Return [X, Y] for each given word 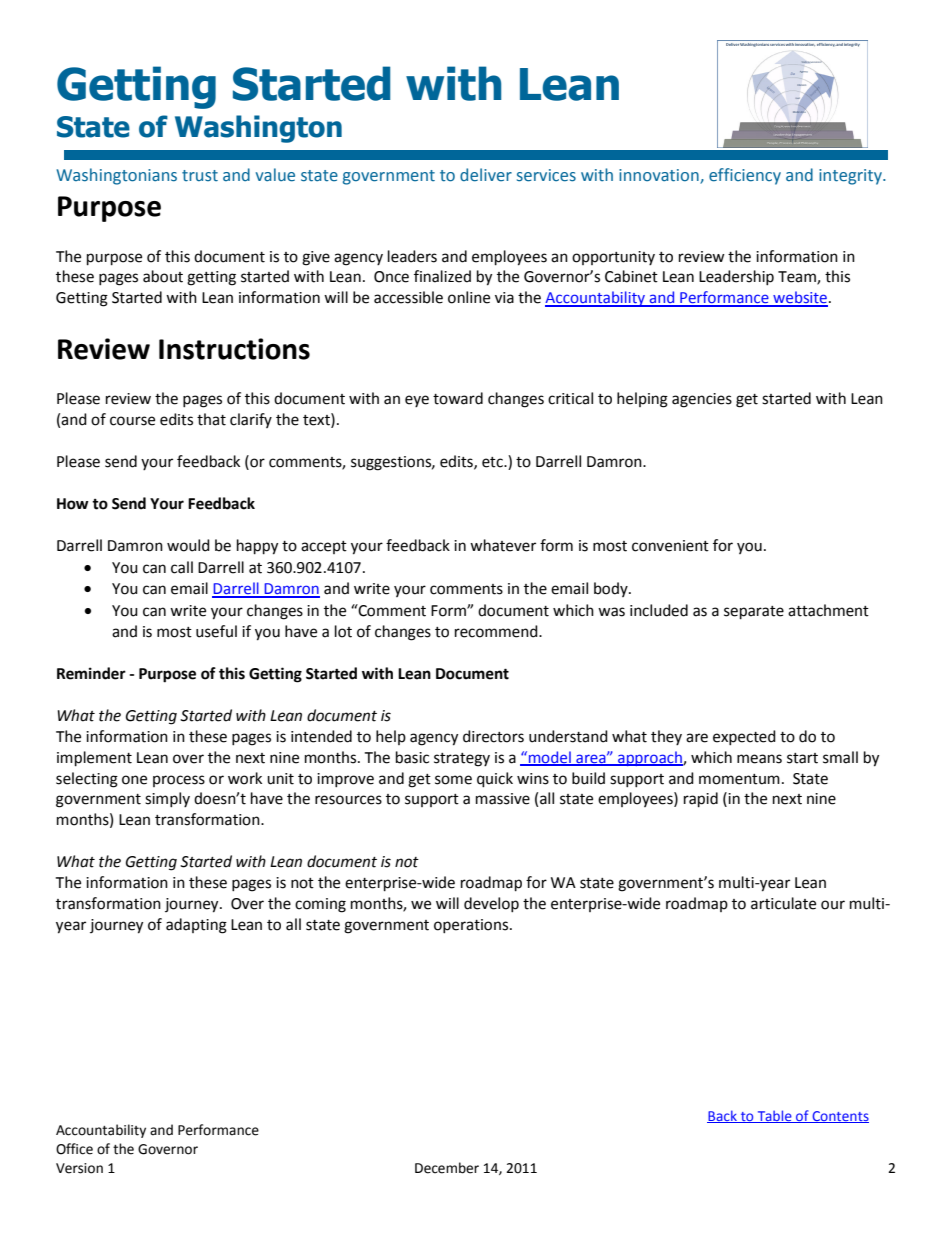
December [447, 1168]
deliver [486, 175]
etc [493, 462]
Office [74, 1149]
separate [754, 613]
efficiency [745, 176]
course [132, 421]
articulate [783, 903]
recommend [497, 631]
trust [200, 175]
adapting [196, 926]
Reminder [91, 673]
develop [491, 904]
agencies [702, 400]
